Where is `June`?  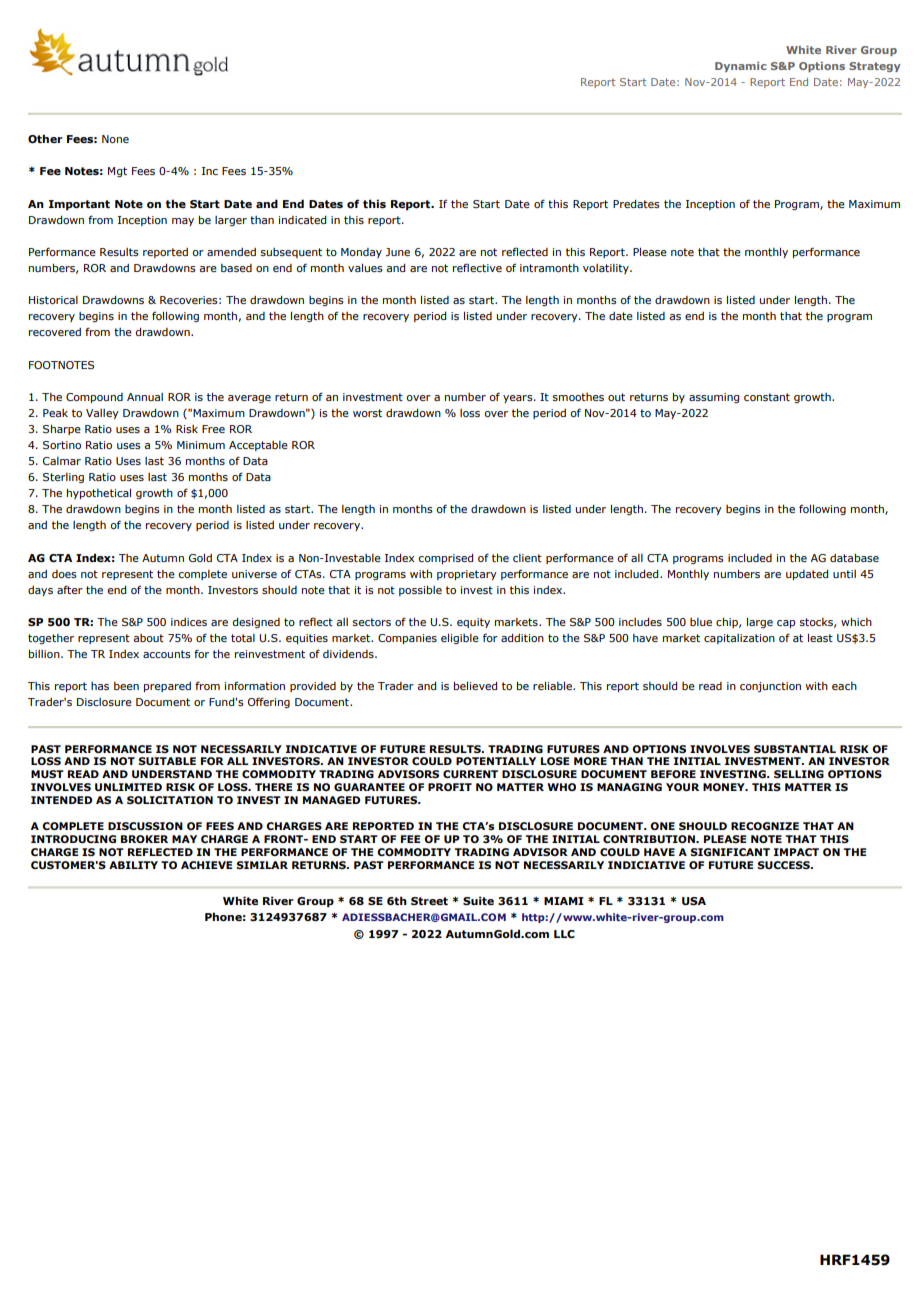 June is located at coordinates (398, 252).
